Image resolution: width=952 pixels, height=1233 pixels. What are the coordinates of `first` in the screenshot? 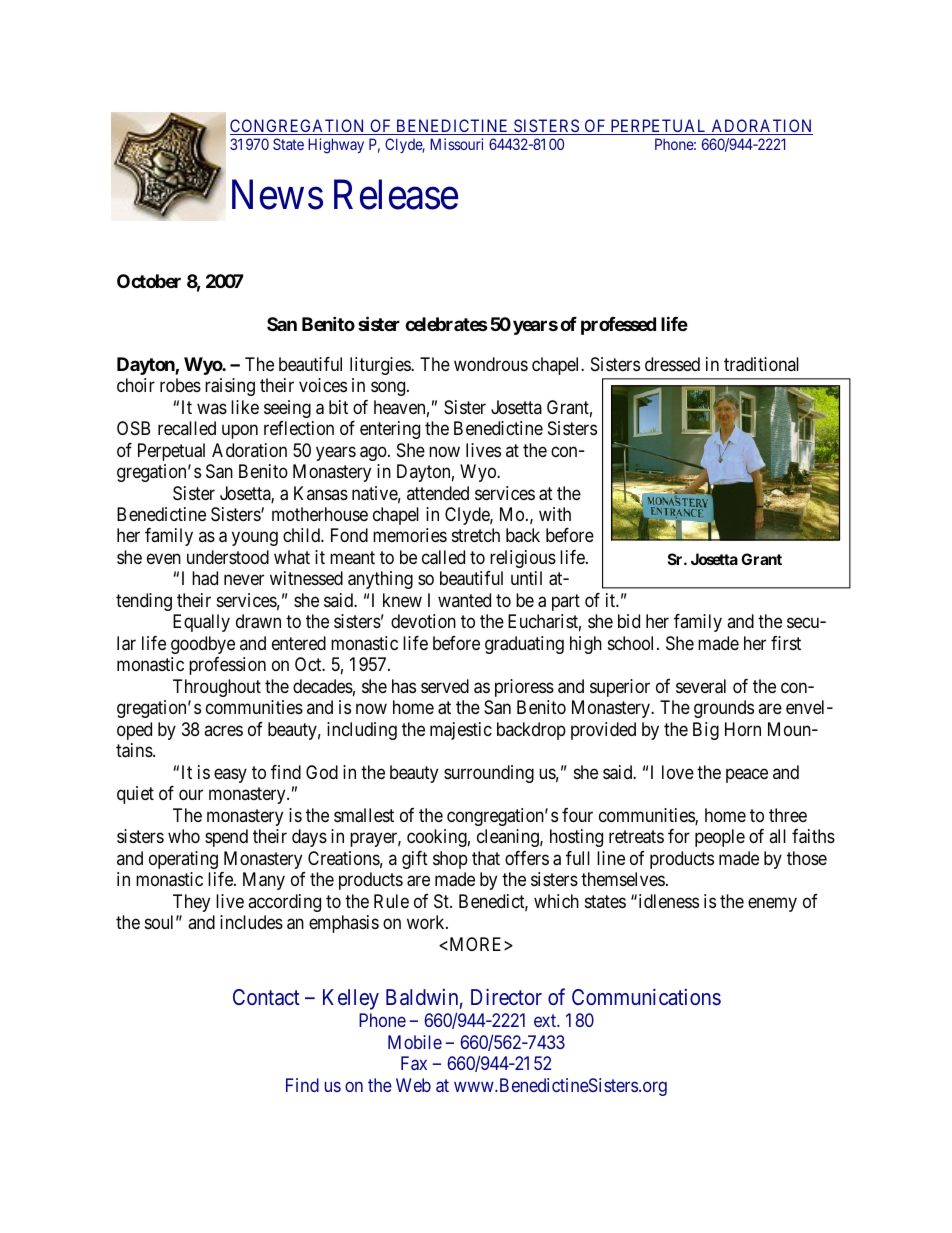 It's located at (786, 643).
